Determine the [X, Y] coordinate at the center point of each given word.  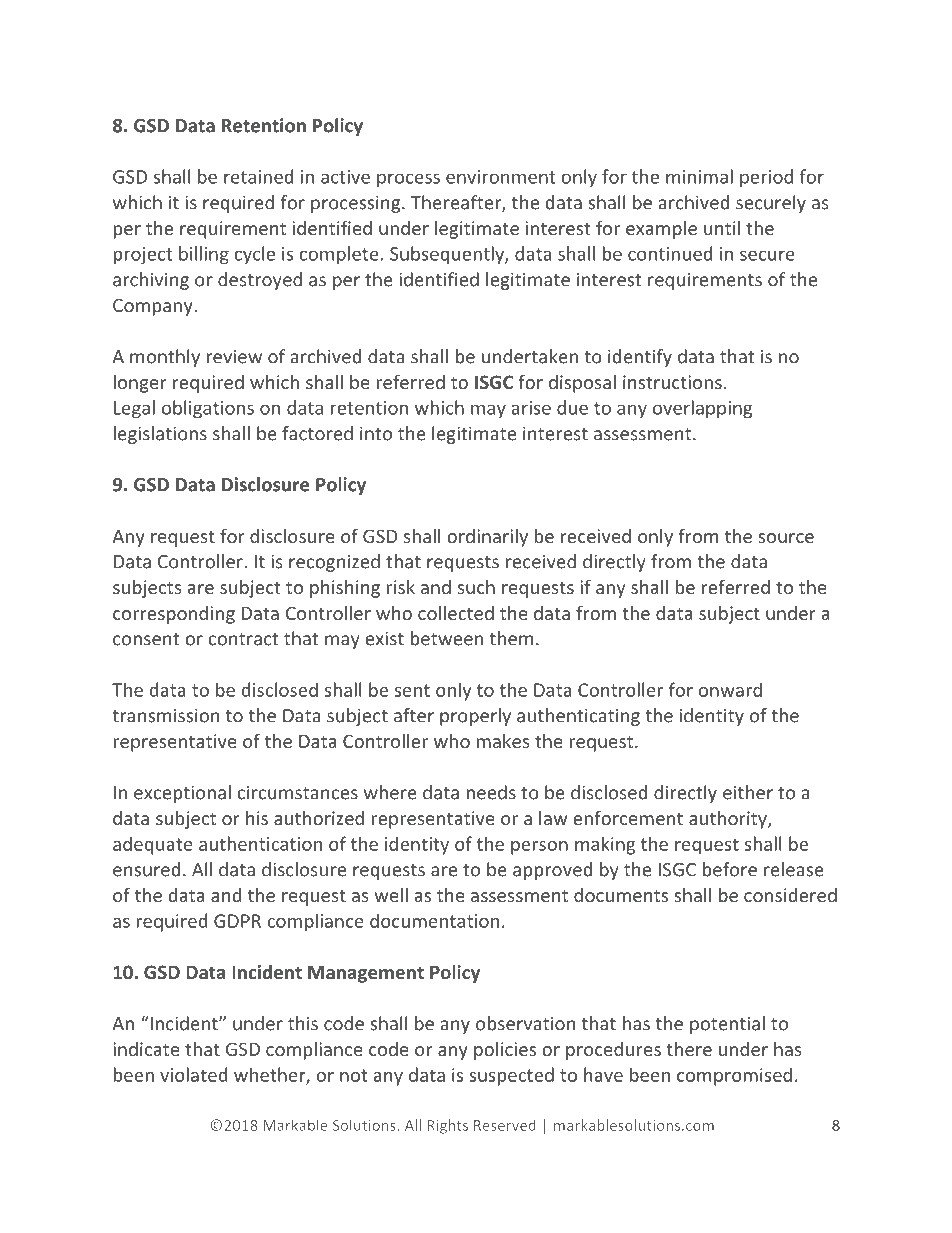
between [447, 638]
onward [730, 689]
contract [243, 639]
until [722, 228]
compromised [734, 1076]
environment [501, 177]
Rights [448, 1126]
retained [258, 176]
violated [193, 1074]
